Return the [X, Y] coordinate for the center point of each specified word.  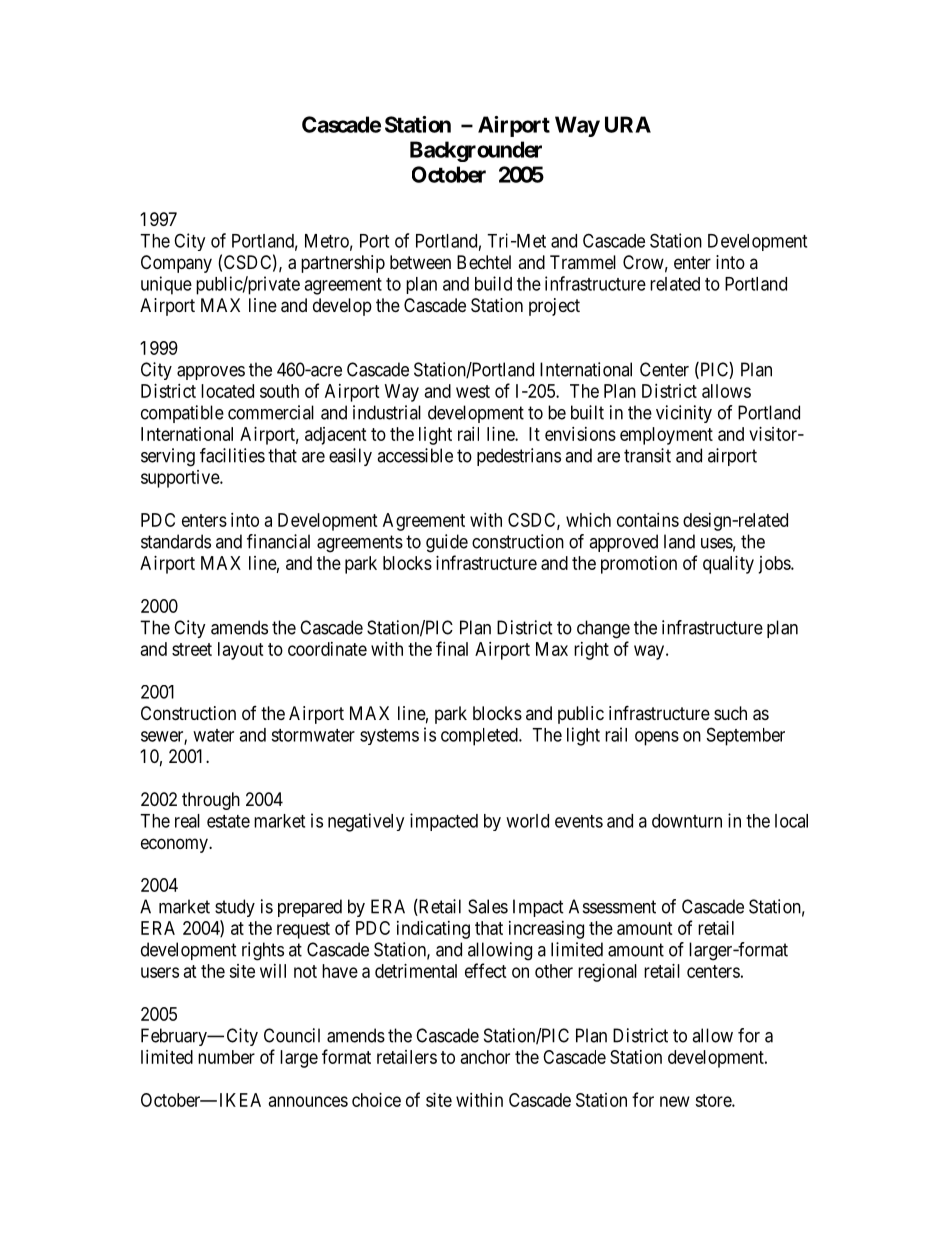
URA [628, 124]
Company [176, 264]
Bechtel [484, 262]
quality [728, 565]
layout [241, 651]
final [452, 648]
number [226, 1057]
